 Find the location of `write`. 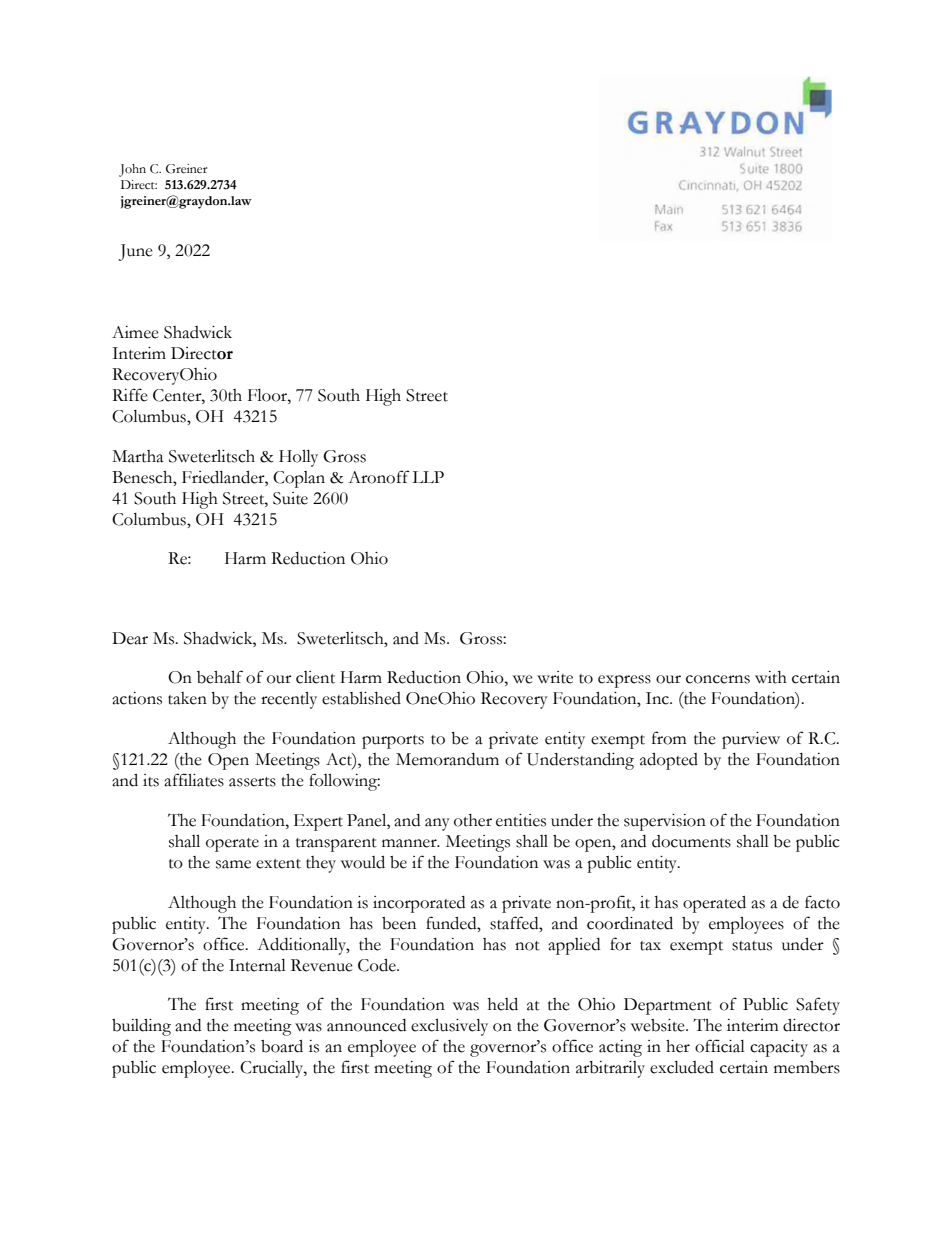

write is located at coordinates (555, 677).
